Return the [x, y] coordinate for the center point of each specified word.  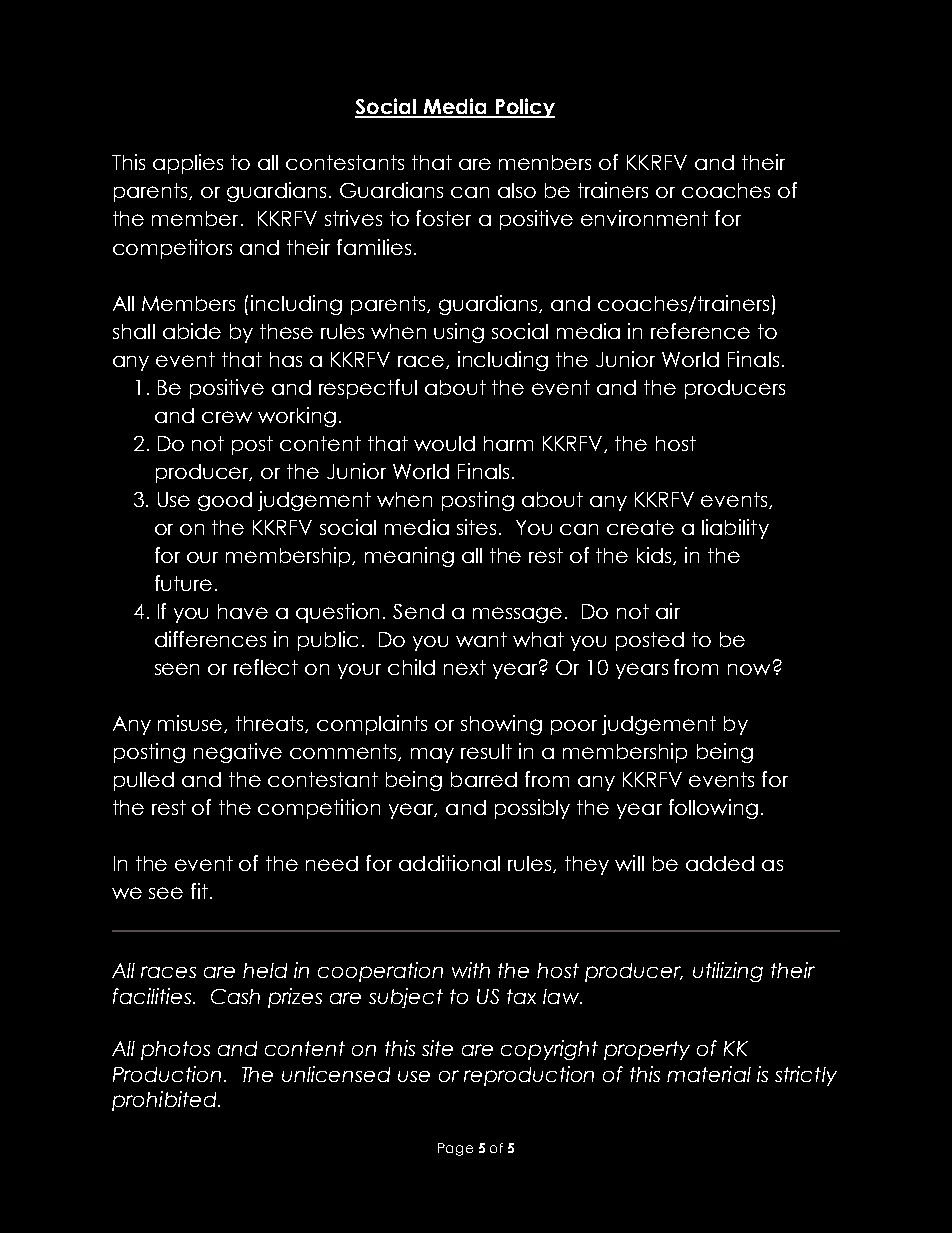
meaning [409, 557]
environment [644, 218]
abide [192, 331]
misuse [192, 724]
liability [735, 529]
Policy [524, 108]
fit [199, 891]
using [459, 333]
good [225, 501]
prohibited [165, 1101]
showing [501, 725]
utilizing [728, 972]
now [749, 669]
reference [700, 331]
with [471, 970]
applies [188, 164]
